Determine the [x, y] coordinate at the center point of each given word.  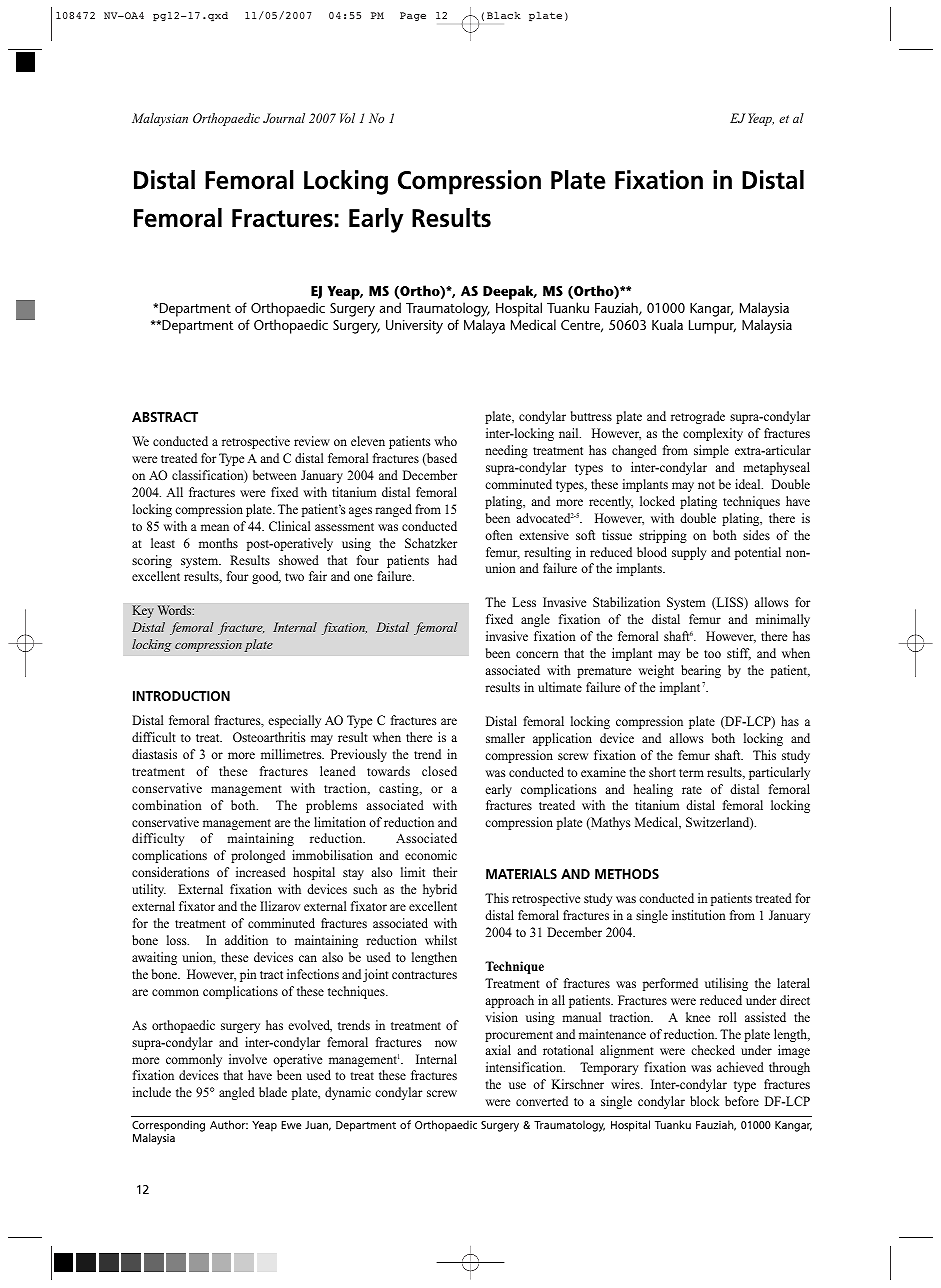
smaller [505, 738]
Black [504, 15]
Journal [284, 118]
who [445, 441]
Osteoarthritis [269, 737]
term [691, 773]
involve [248, 1059]
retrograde [698, 417]
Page [413, 16]
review [312, 441]
